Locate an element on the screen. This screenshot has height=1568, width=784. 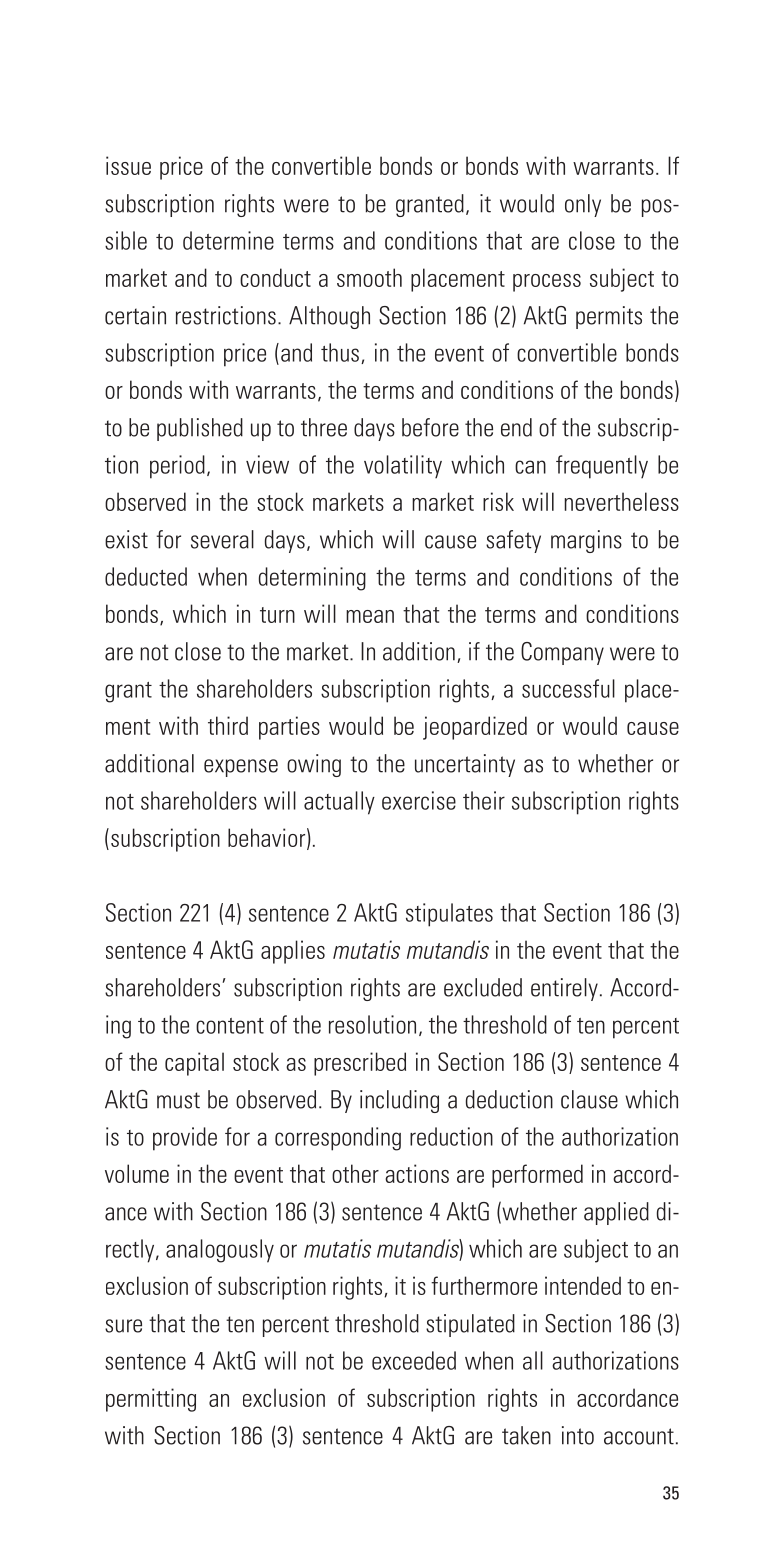
determine is located at coordinates (228, 240).
